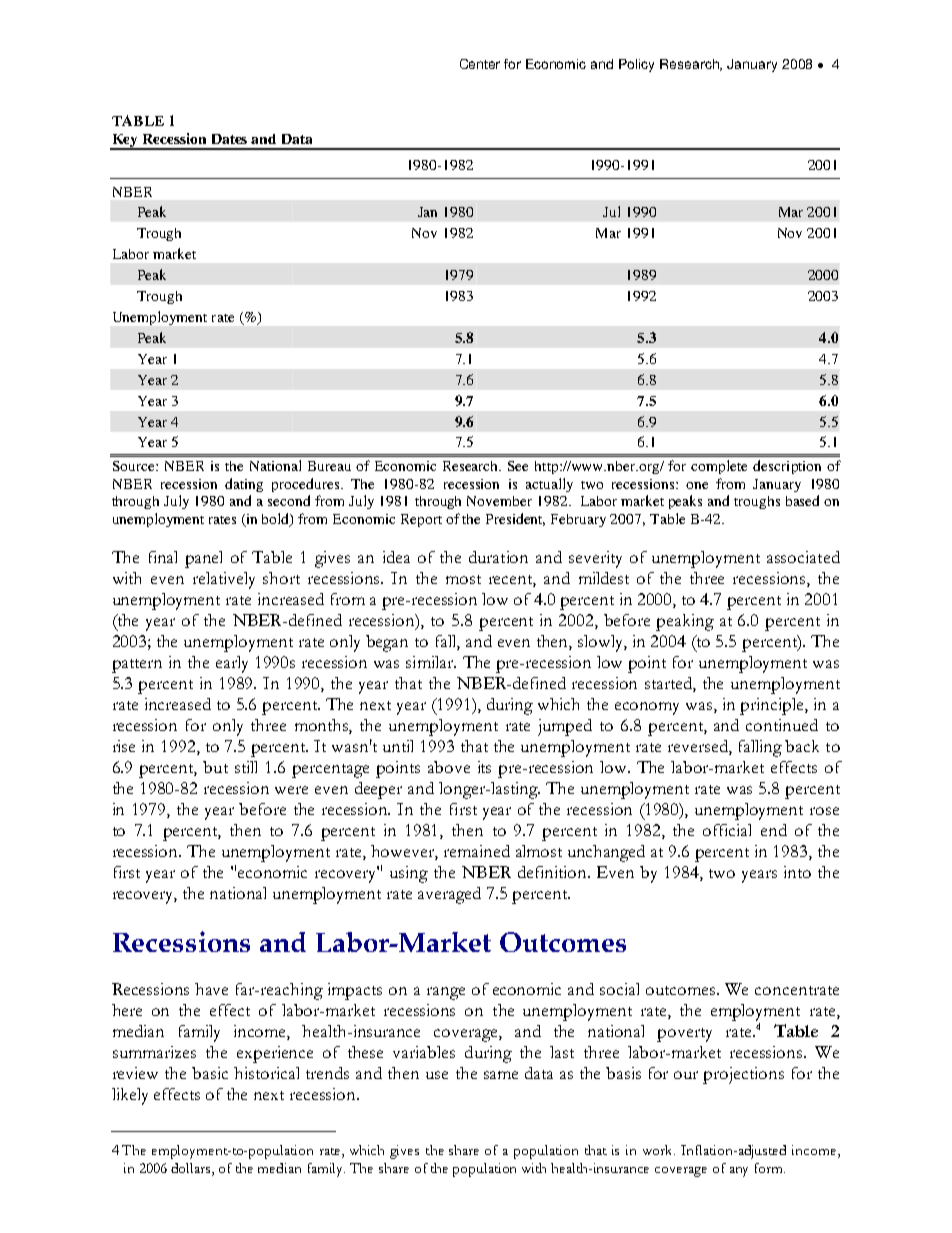 Image resolution: width=952 pixels, height=1233 pixels. Describe the element at coordinates (518, 466) in the image. I see `See` at that location.
